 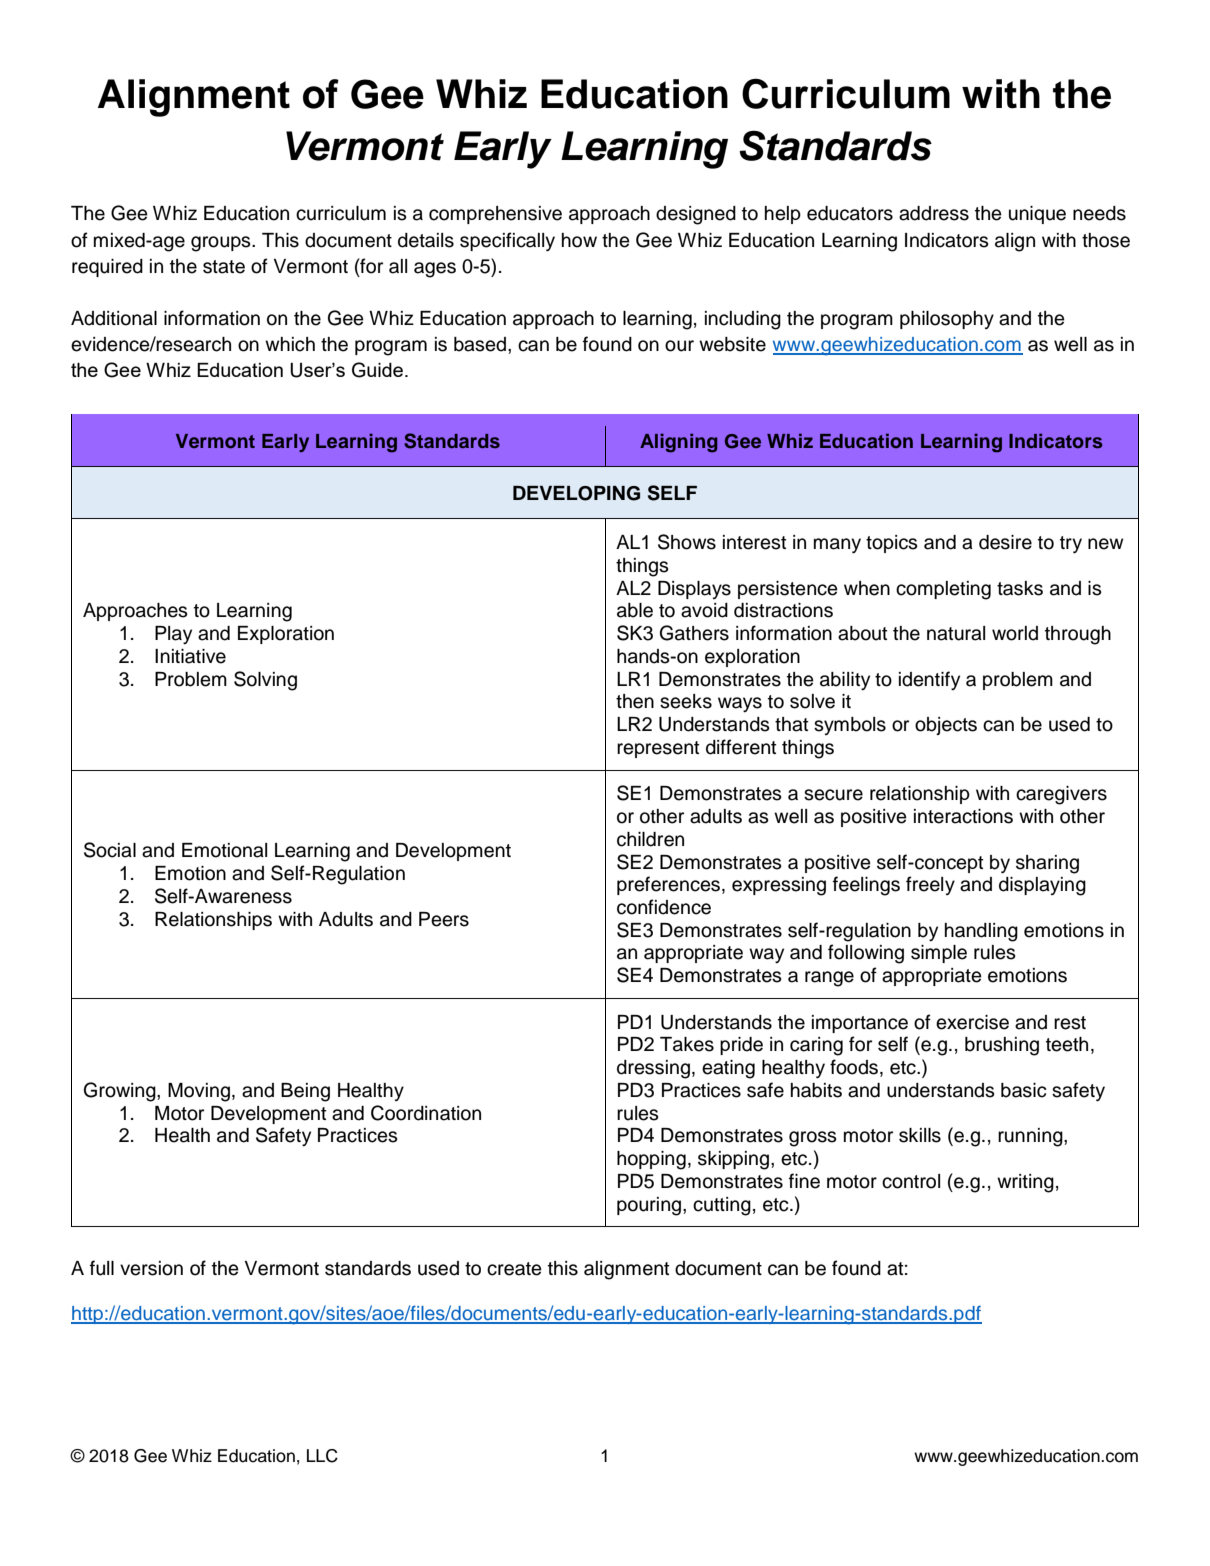 What do you see at coordinates (507, 241) in the document?
I see `specifically` at bounding box center [507, 241].
